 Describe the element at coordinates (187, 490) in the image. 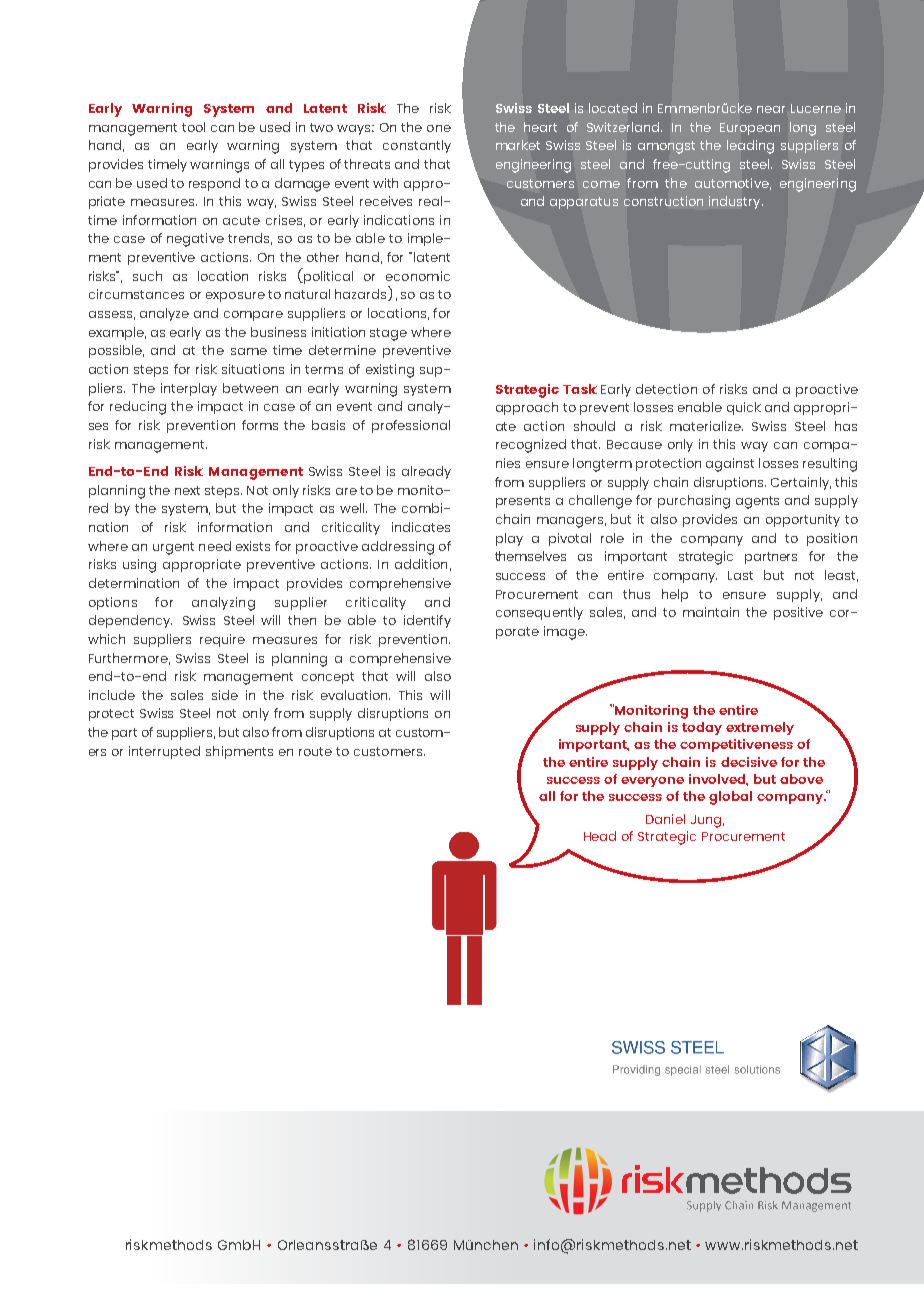

I see `next` at that location.
